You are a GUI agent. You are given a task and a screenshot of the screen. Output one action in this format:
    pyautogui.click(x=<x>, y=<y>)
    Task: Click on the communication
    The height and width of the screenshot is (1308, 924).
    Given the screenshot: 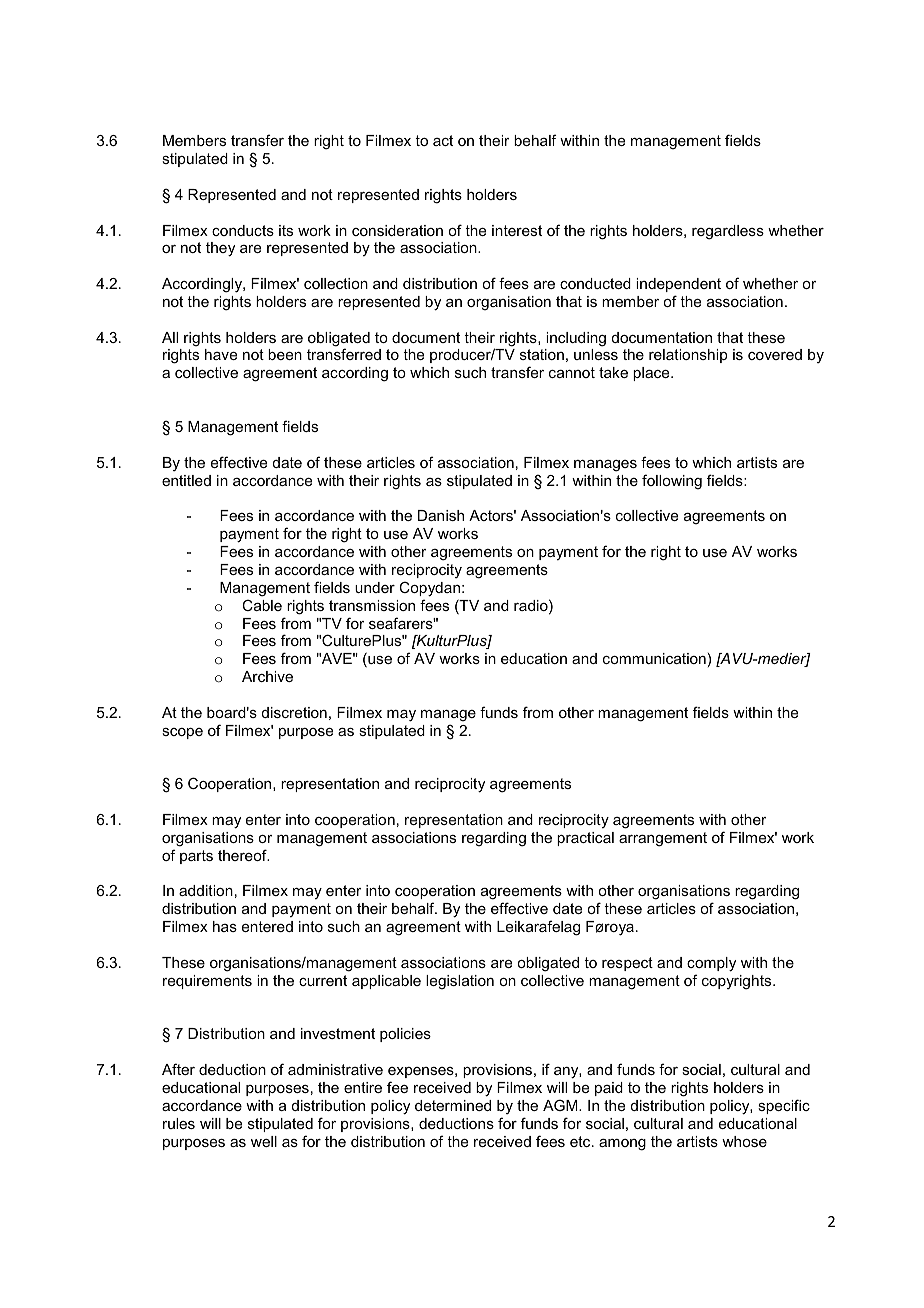 What is the action you would take?
    pyautogui.click(x=654, y=658)
